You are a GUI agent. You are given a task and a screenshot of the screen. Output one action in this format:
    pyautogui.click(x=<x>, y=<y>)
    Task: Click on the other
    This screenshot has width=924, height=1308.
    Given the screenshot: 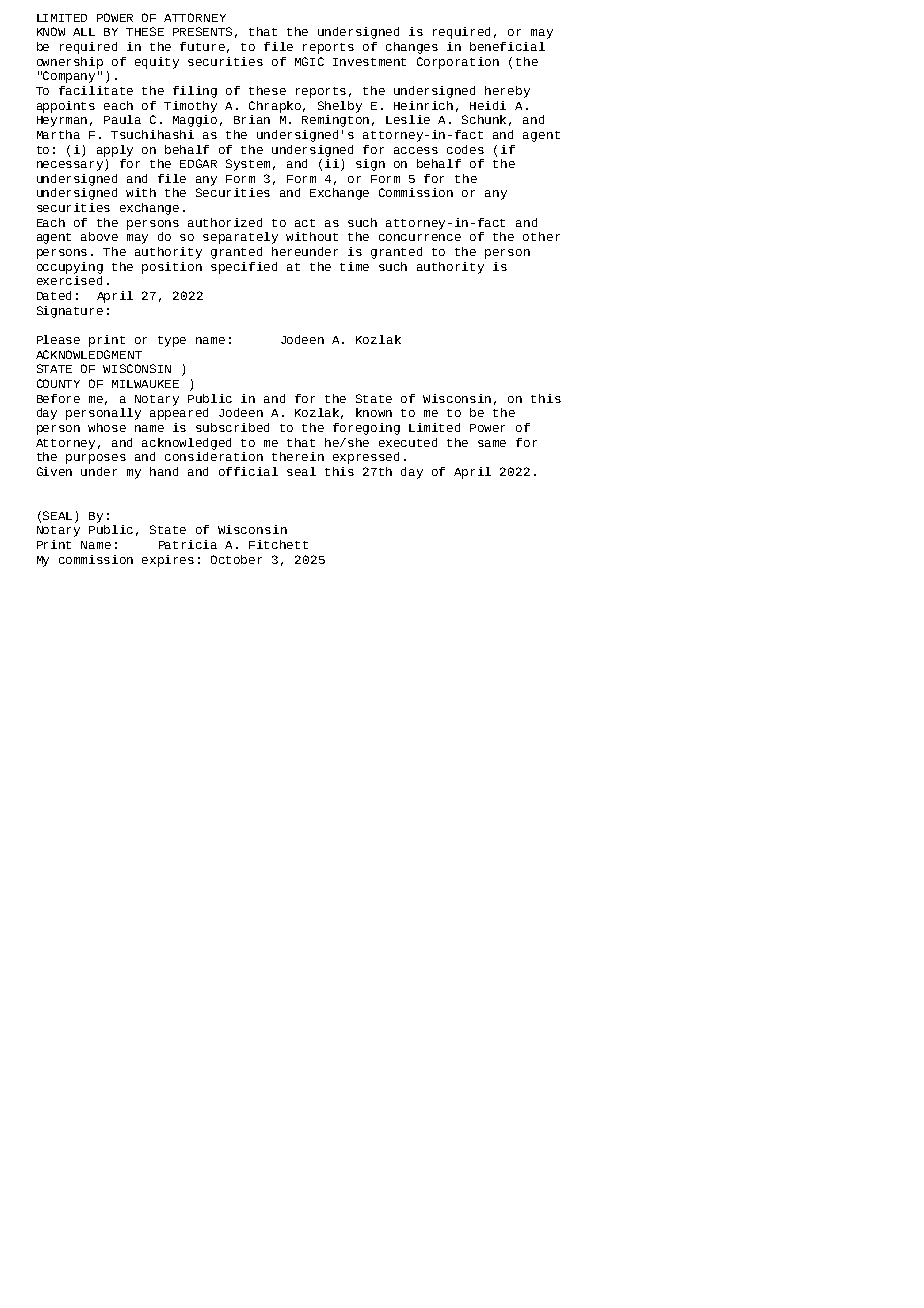 What is the action you would take?
    pyautogui.click(x=541, y=236)
